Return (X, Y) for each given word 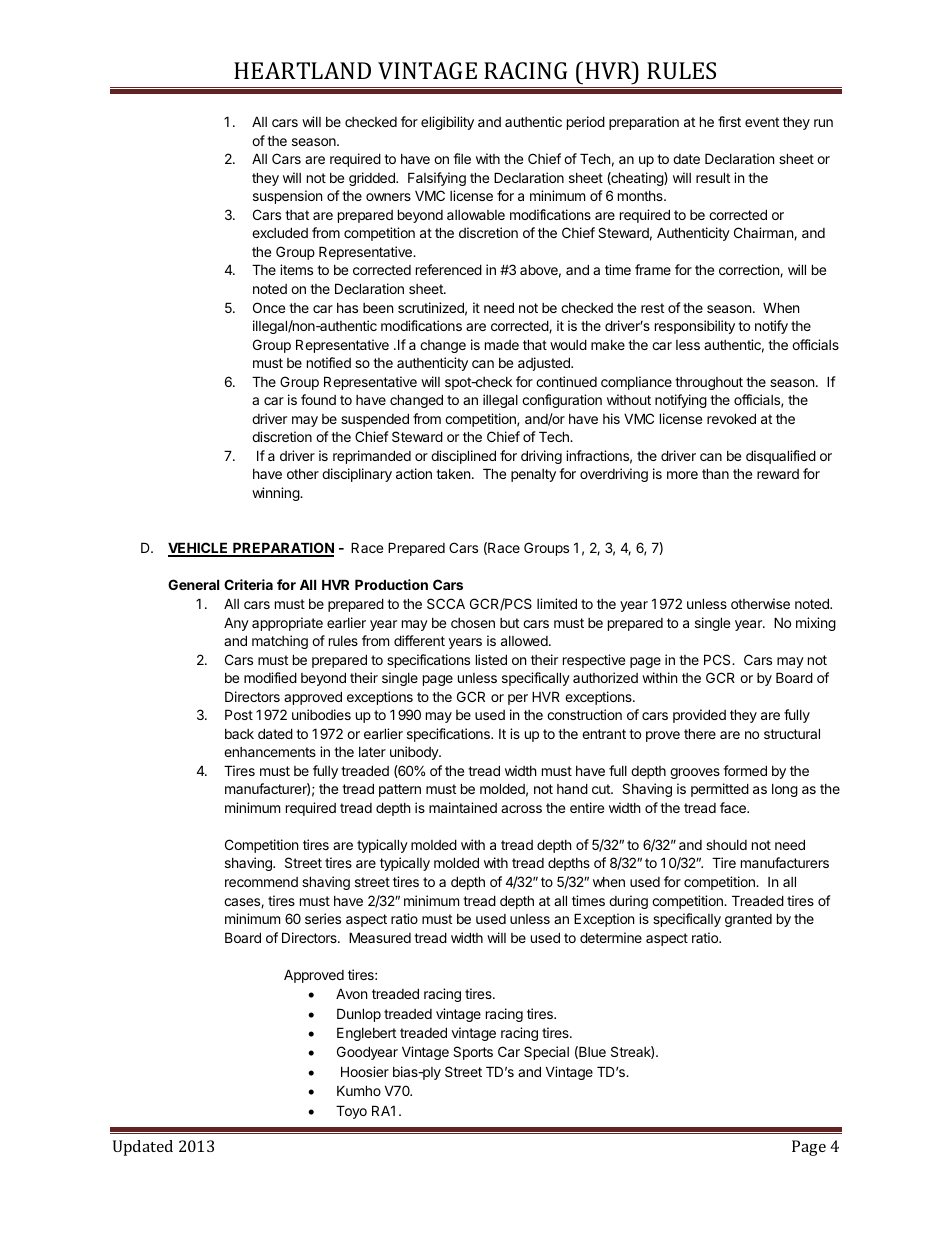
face (734, 807)
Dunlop (359, 1015)
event (762, 122)
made (502, 345)
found (318, 399)
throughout (709, 383)
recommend (261, 882)
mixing (816, 624)
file (462, 158)
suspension (287, 197)
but (509, 623)
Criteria (248, 584)
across (521, 809)
